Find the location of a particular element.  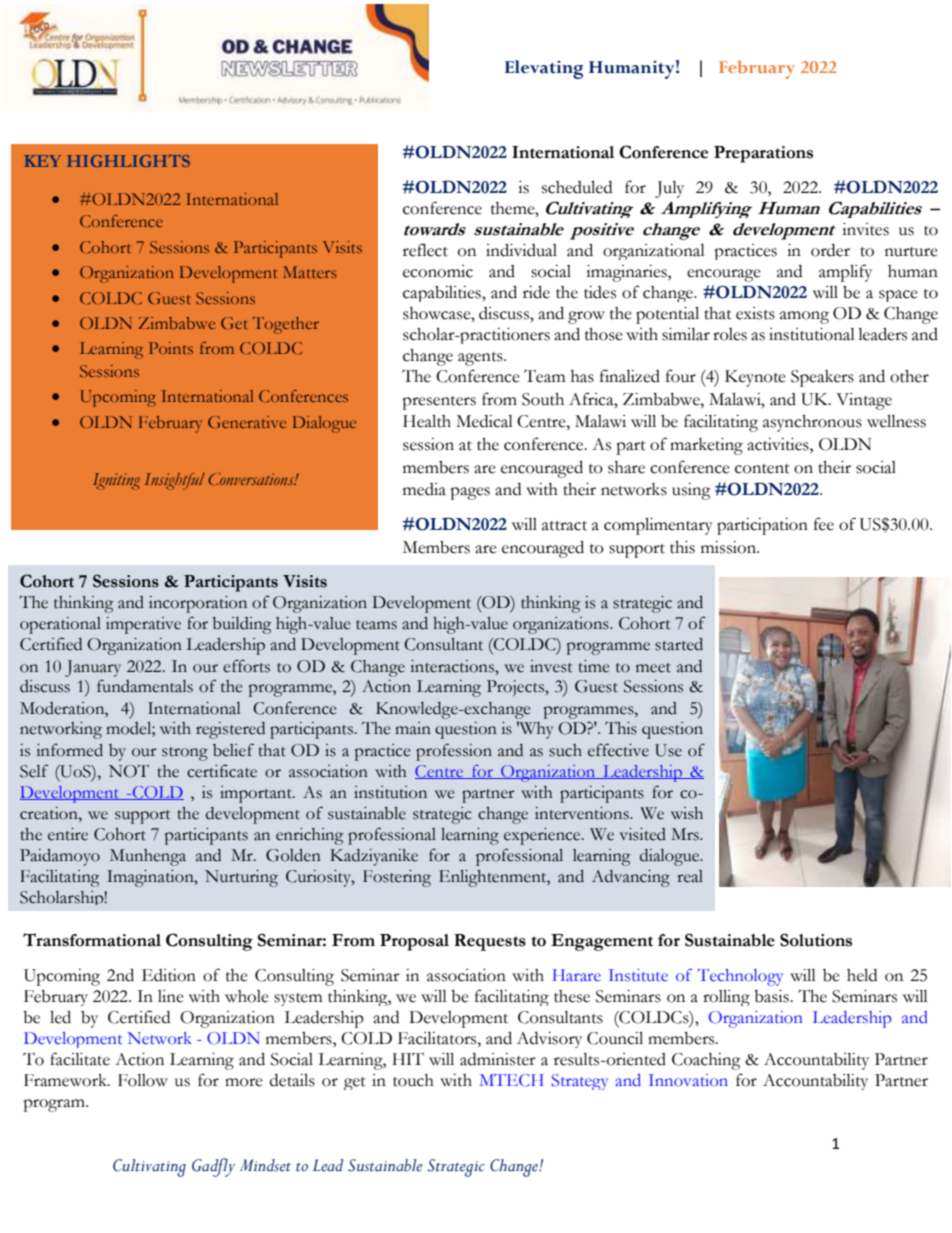

Points is located at coordinates (171, 348).
